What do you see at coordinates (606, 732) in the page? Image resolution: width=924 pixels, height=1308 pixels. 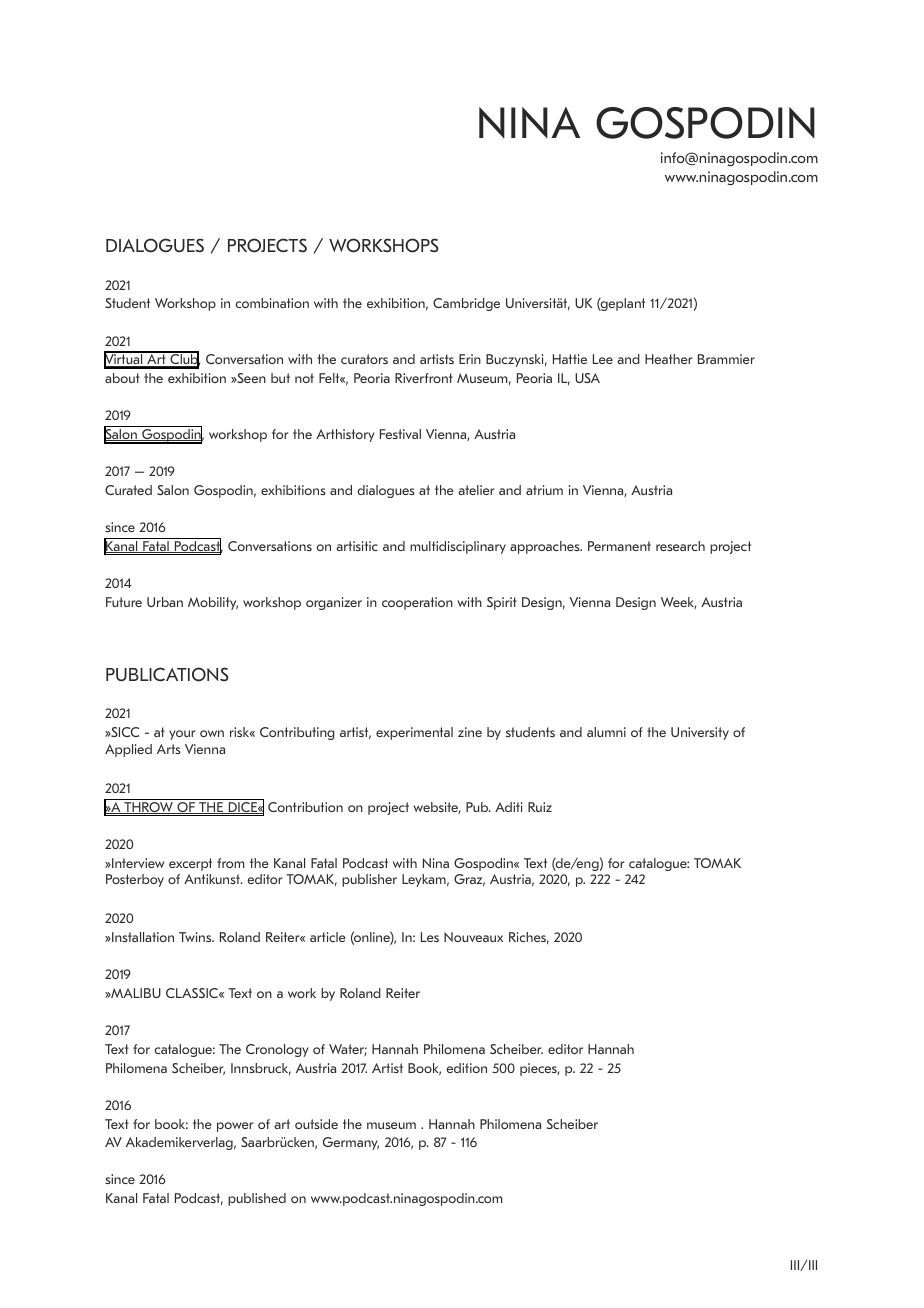 I see `alumni` at bounding box center [606, 732].
